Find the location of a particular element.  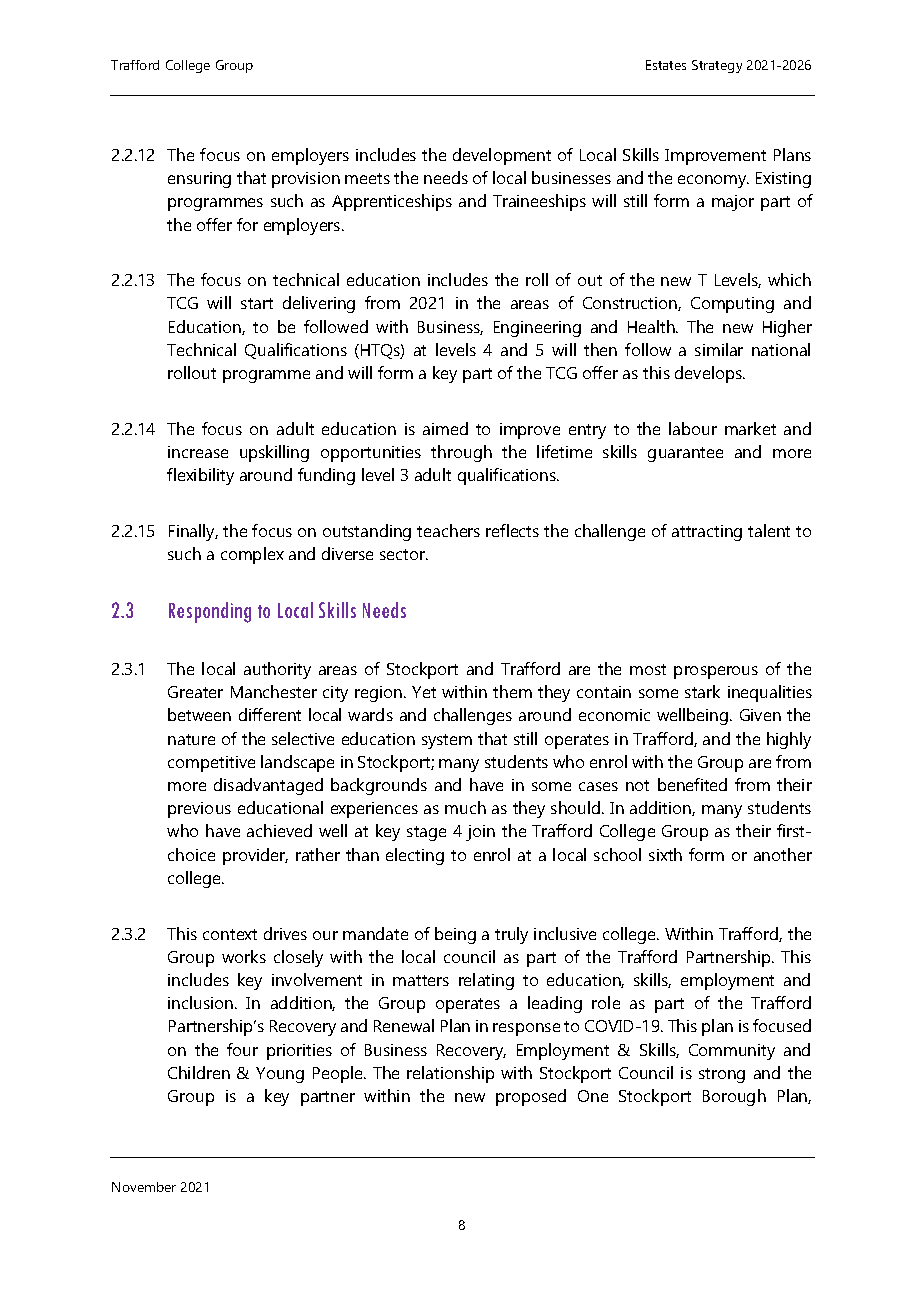

Strategy is located at coordinates (717, 66).
